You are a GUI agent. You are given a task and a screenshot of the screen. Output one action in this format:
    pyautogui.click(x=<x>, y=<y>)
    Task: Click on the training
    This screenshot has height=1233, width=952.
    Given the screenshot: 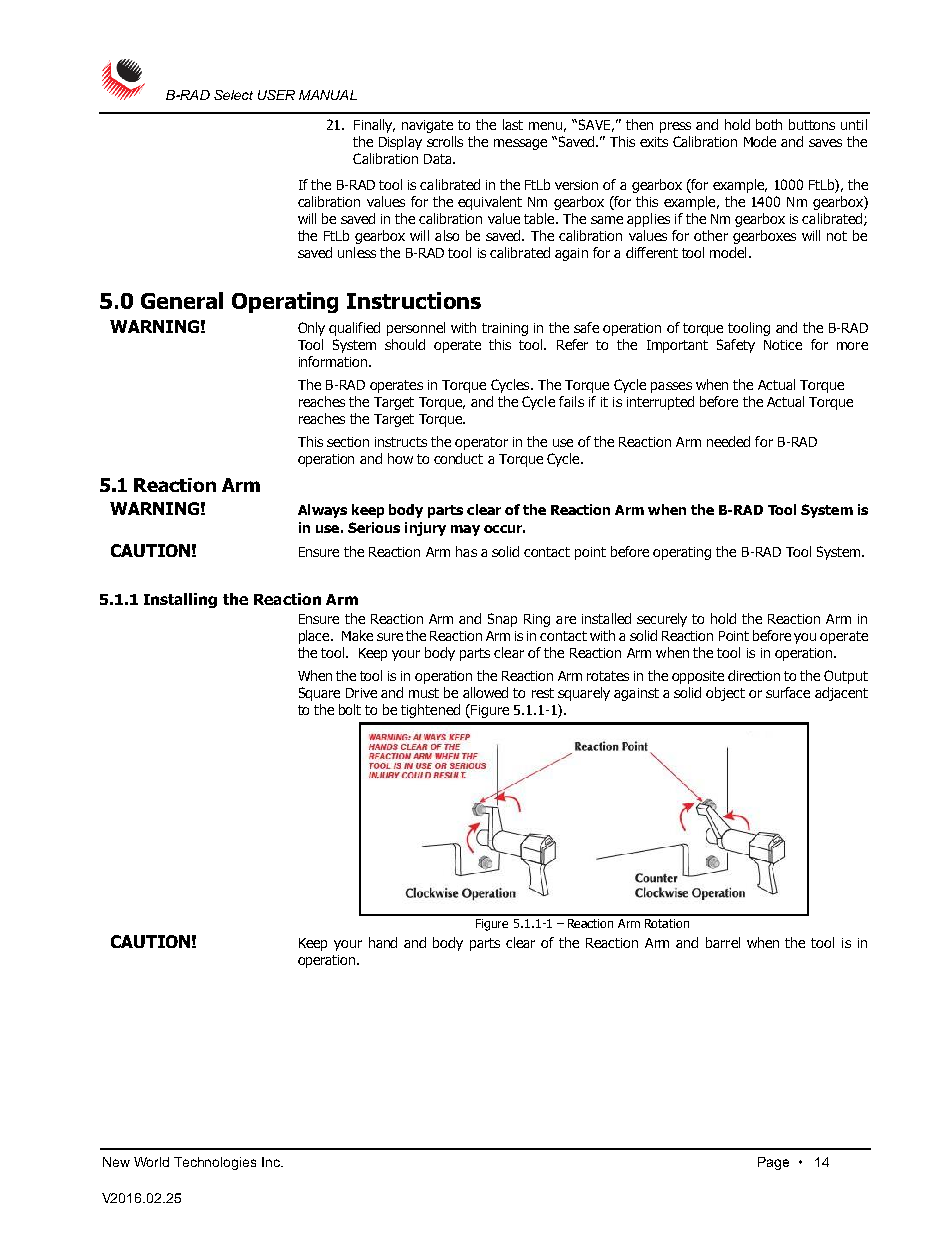 What is the action you would take?
    pyautogui.click(x=505, y=329)
